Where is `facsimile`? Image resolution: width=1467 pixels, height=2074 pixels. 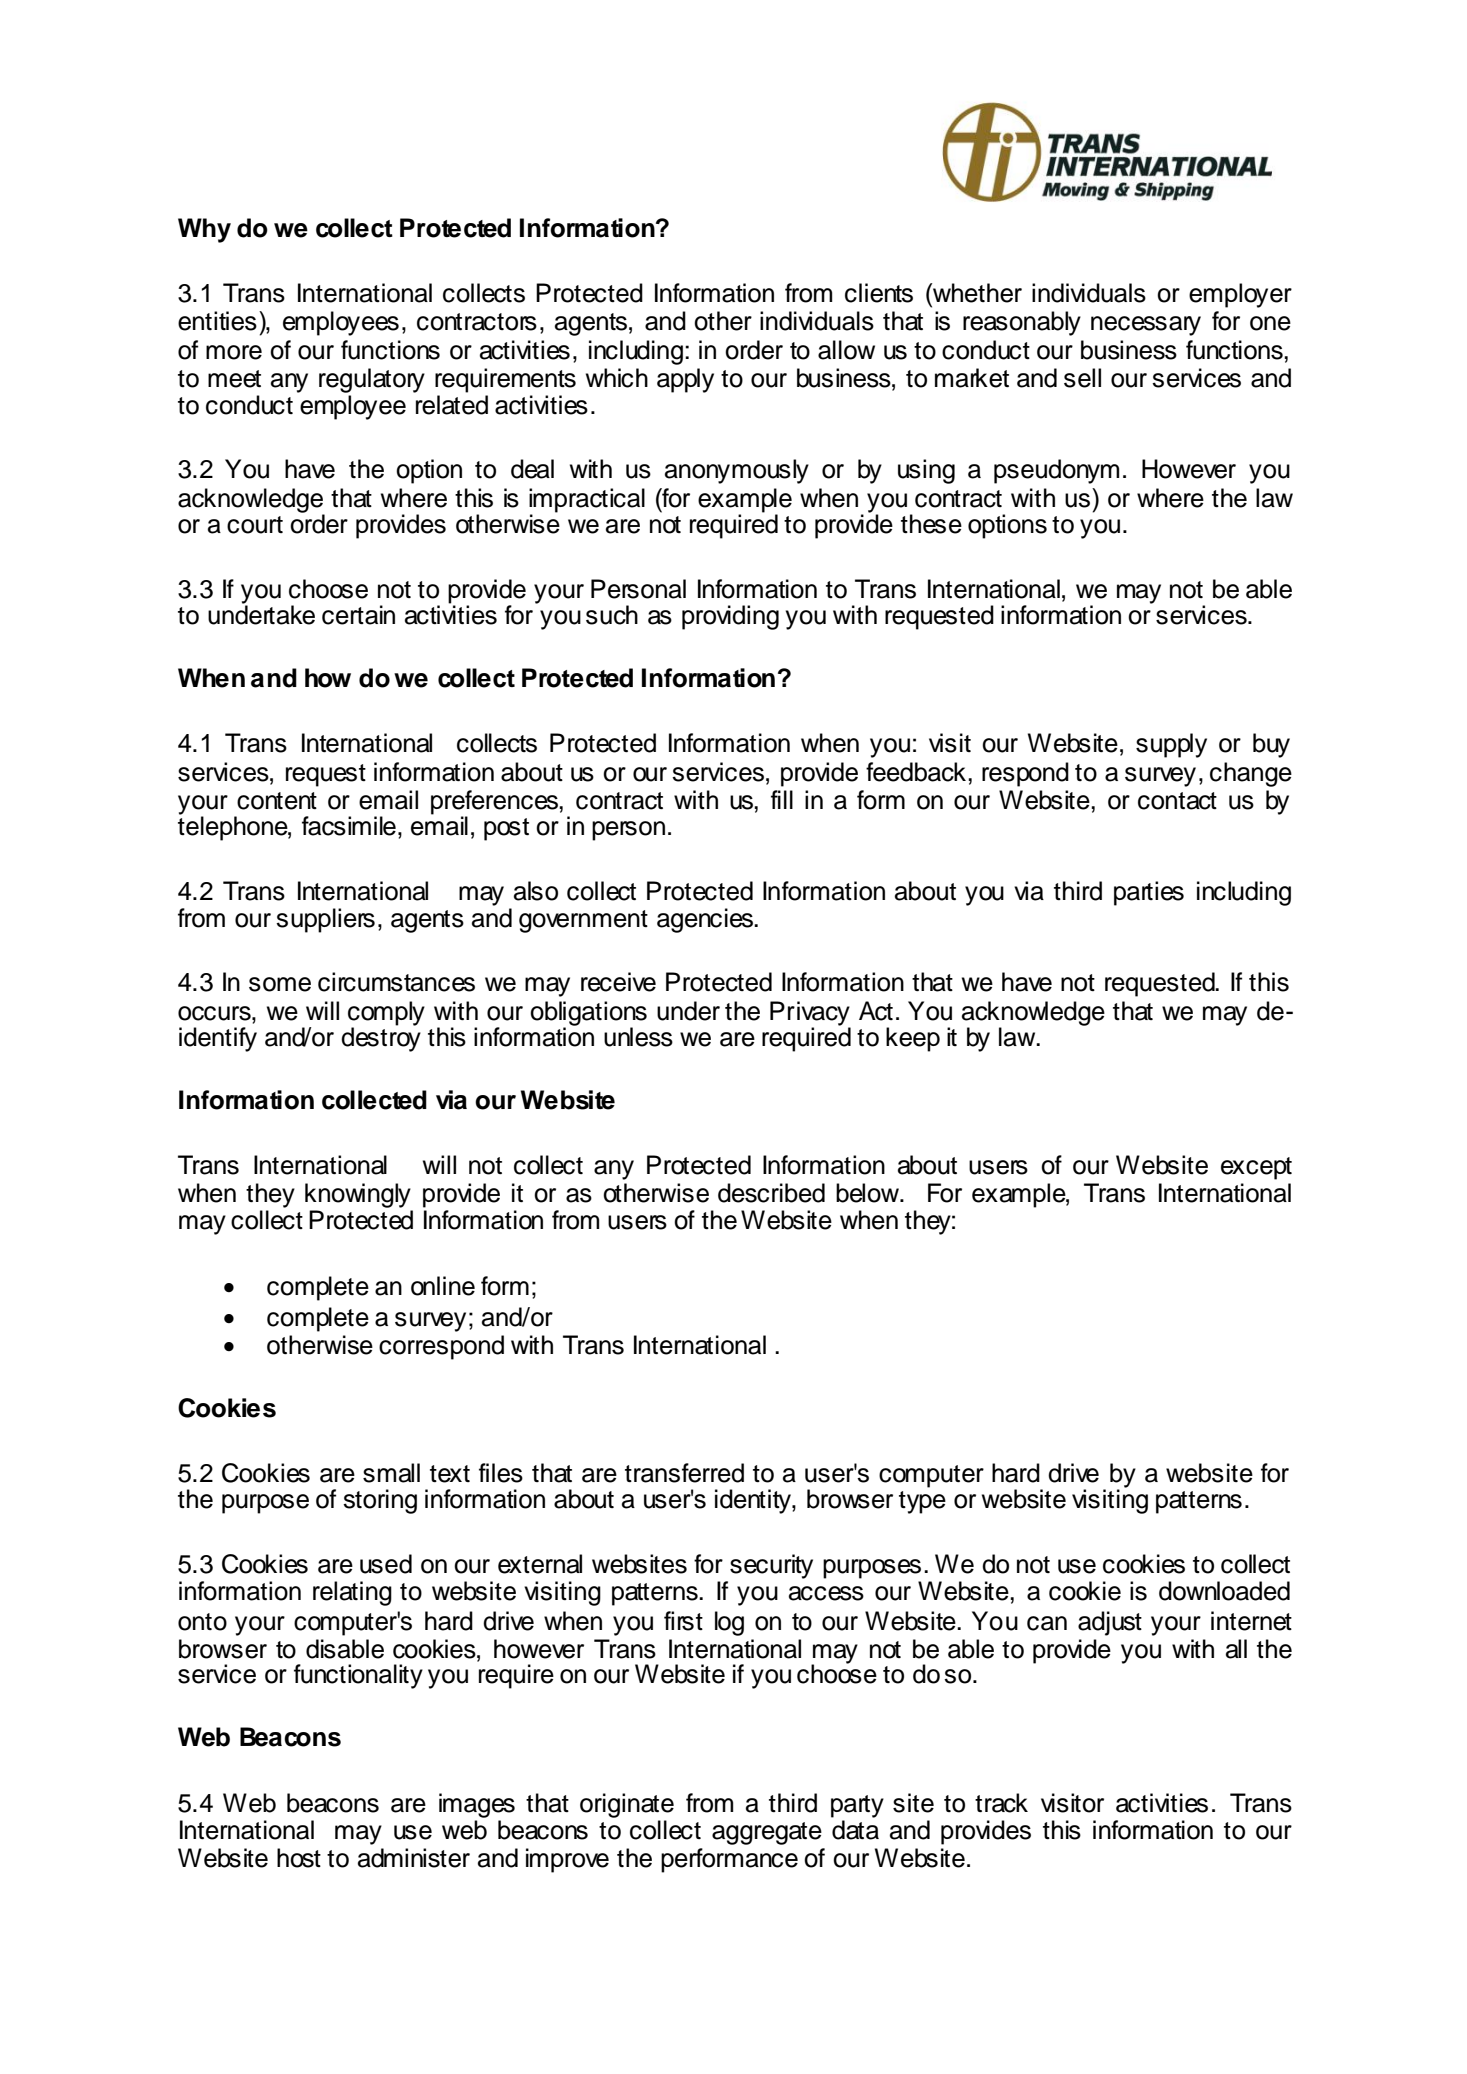 facsimile is located at coordinates (349, 826).
